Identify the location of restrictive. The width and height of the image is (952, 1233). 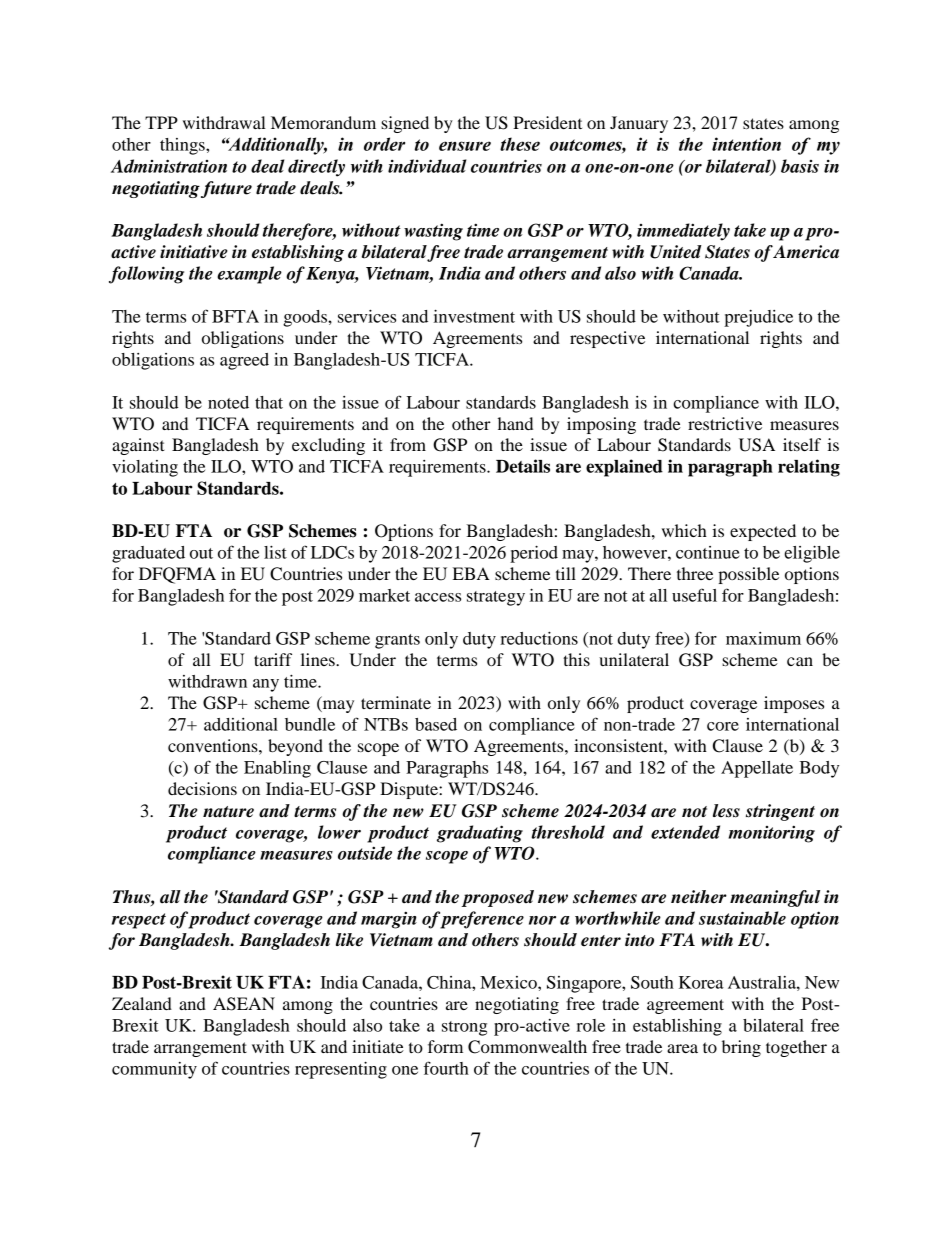
(725, 423).
